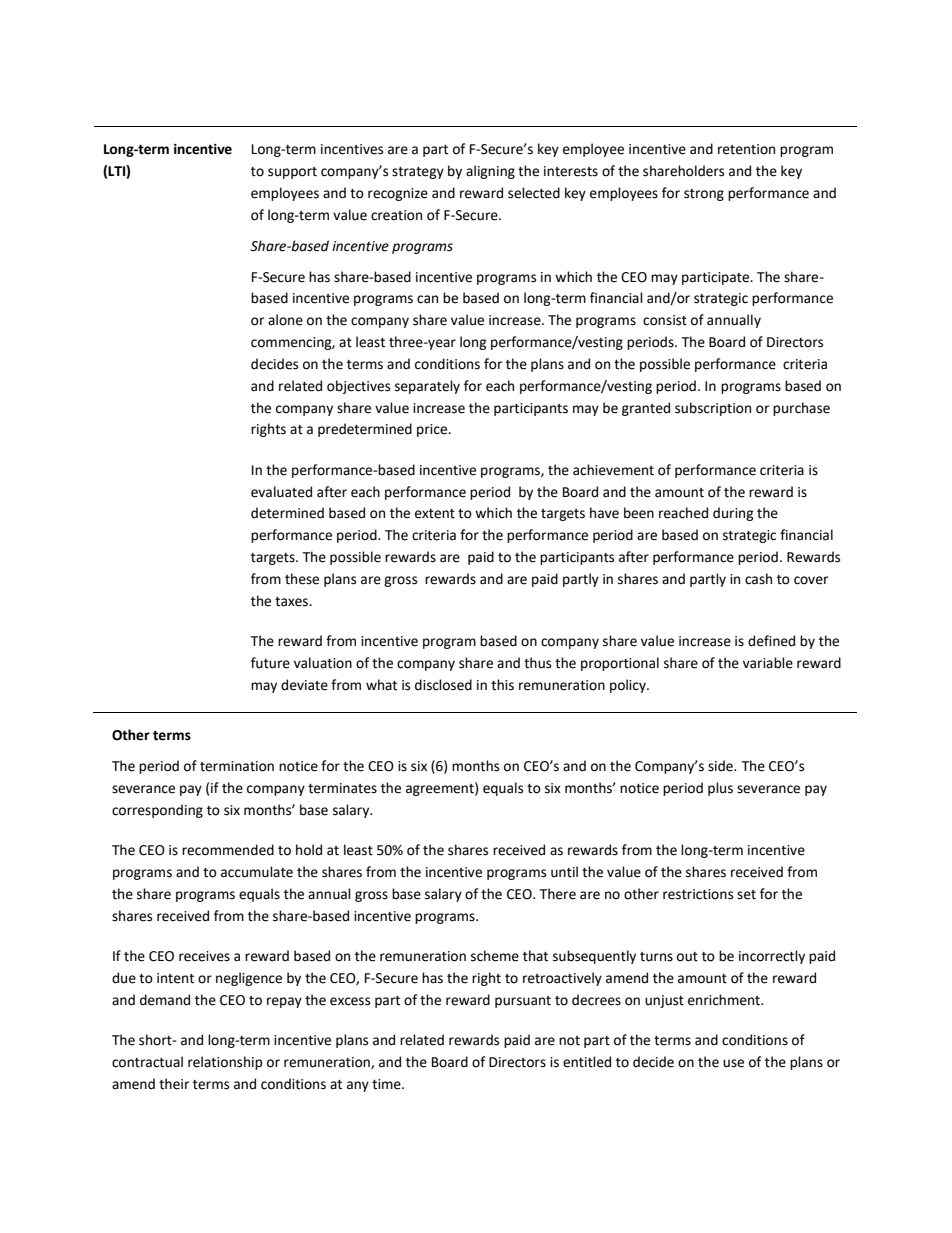 The image size is (952, 1233). What do you see at coordinates (721, 766) in the screenshot?
I see `side` at bounding box center [721, 766].
